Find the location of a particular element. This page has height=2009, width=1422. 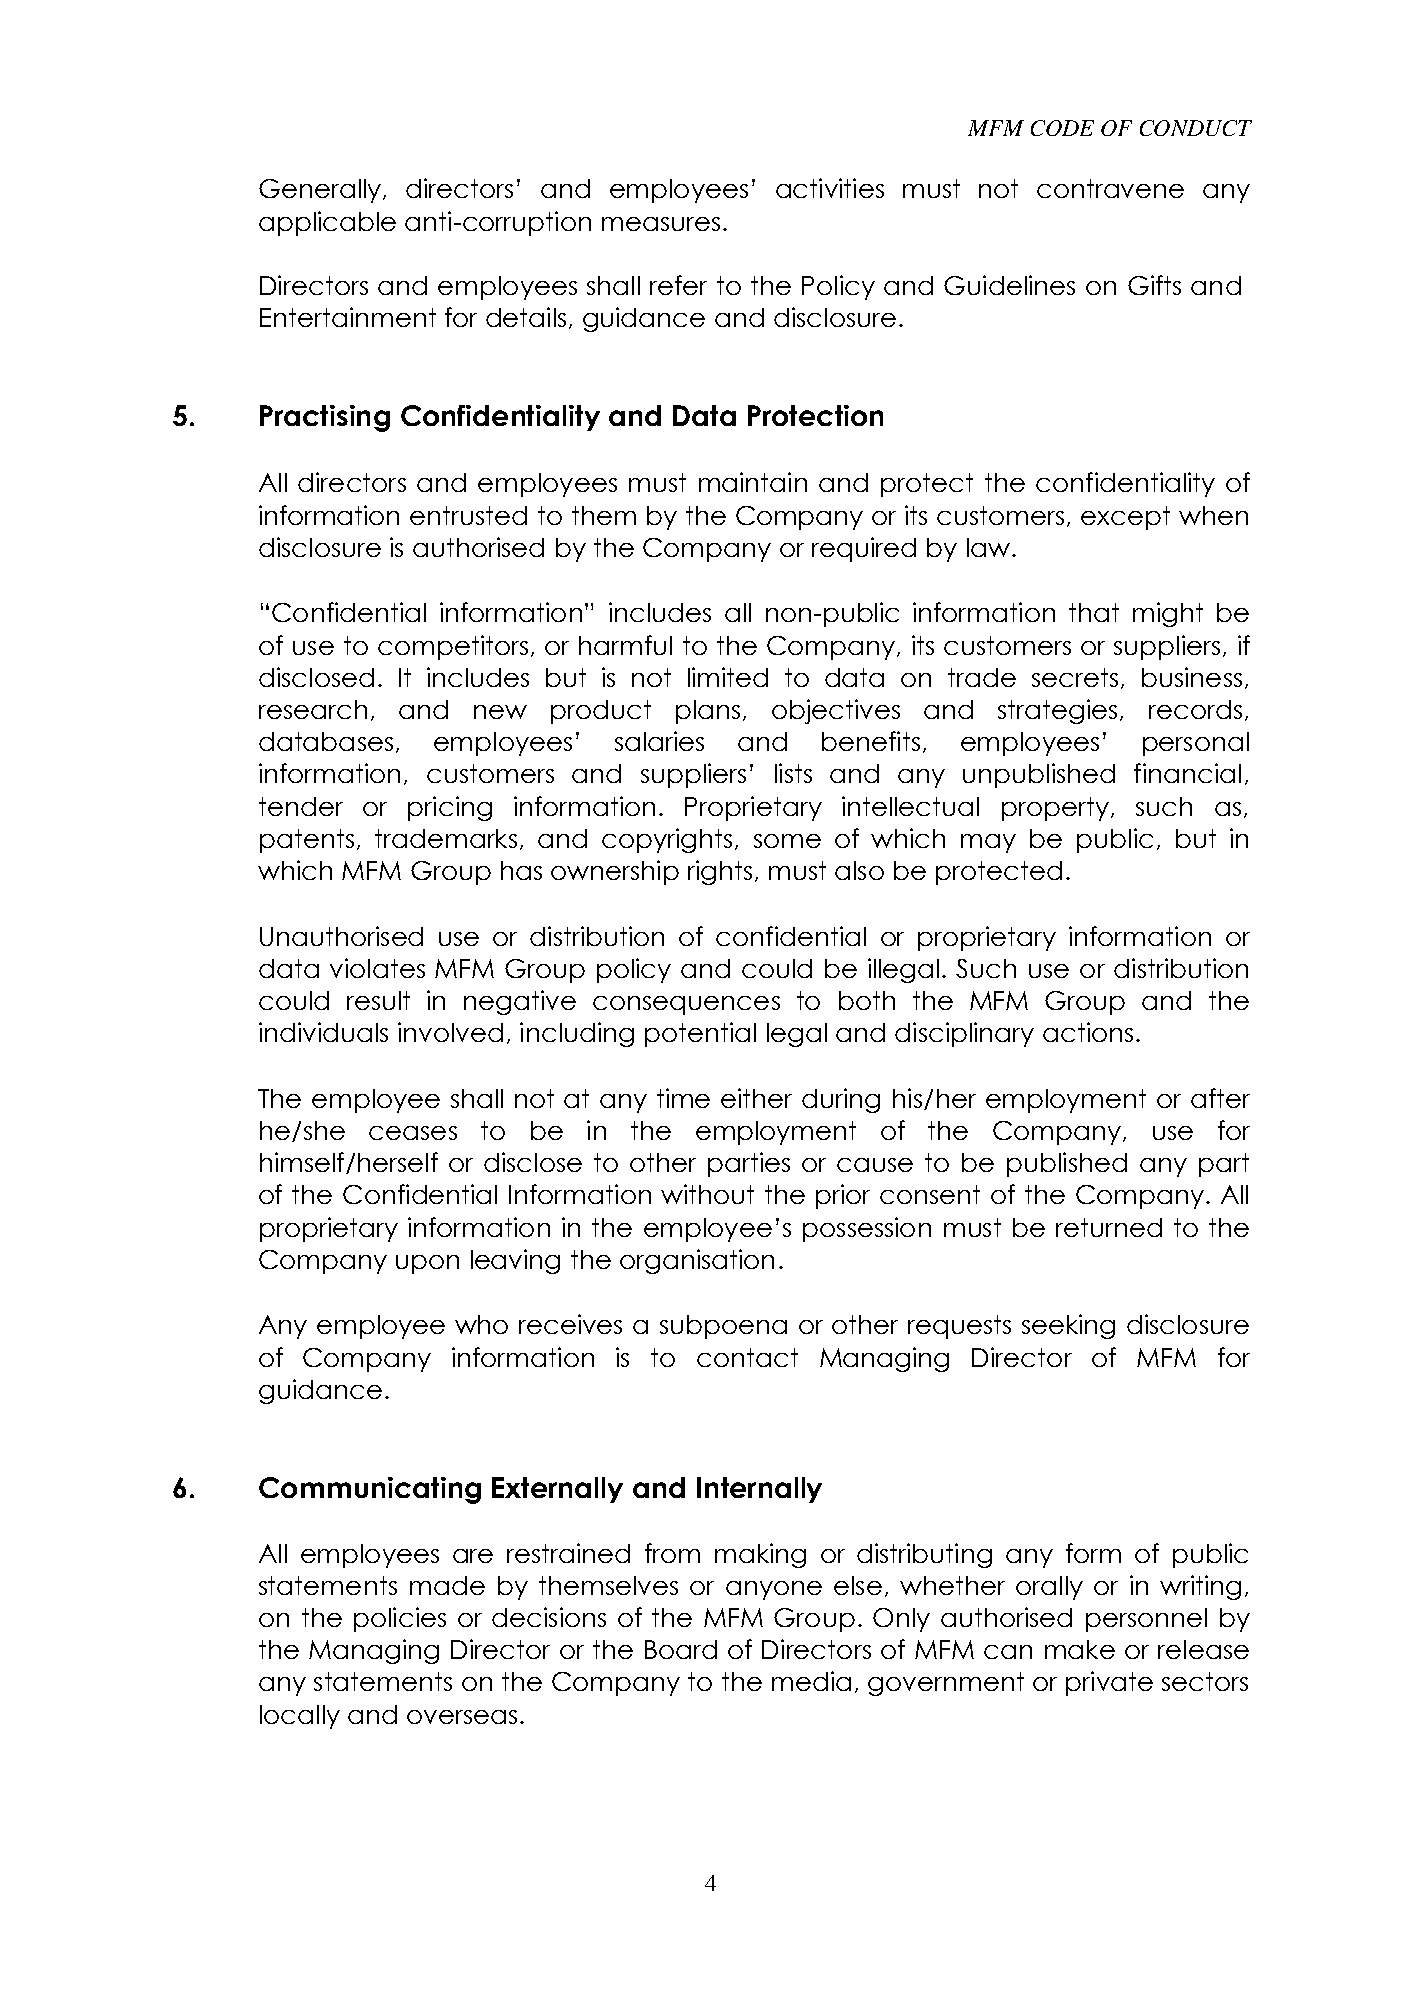

activities is located at coordinates (830, 188).
